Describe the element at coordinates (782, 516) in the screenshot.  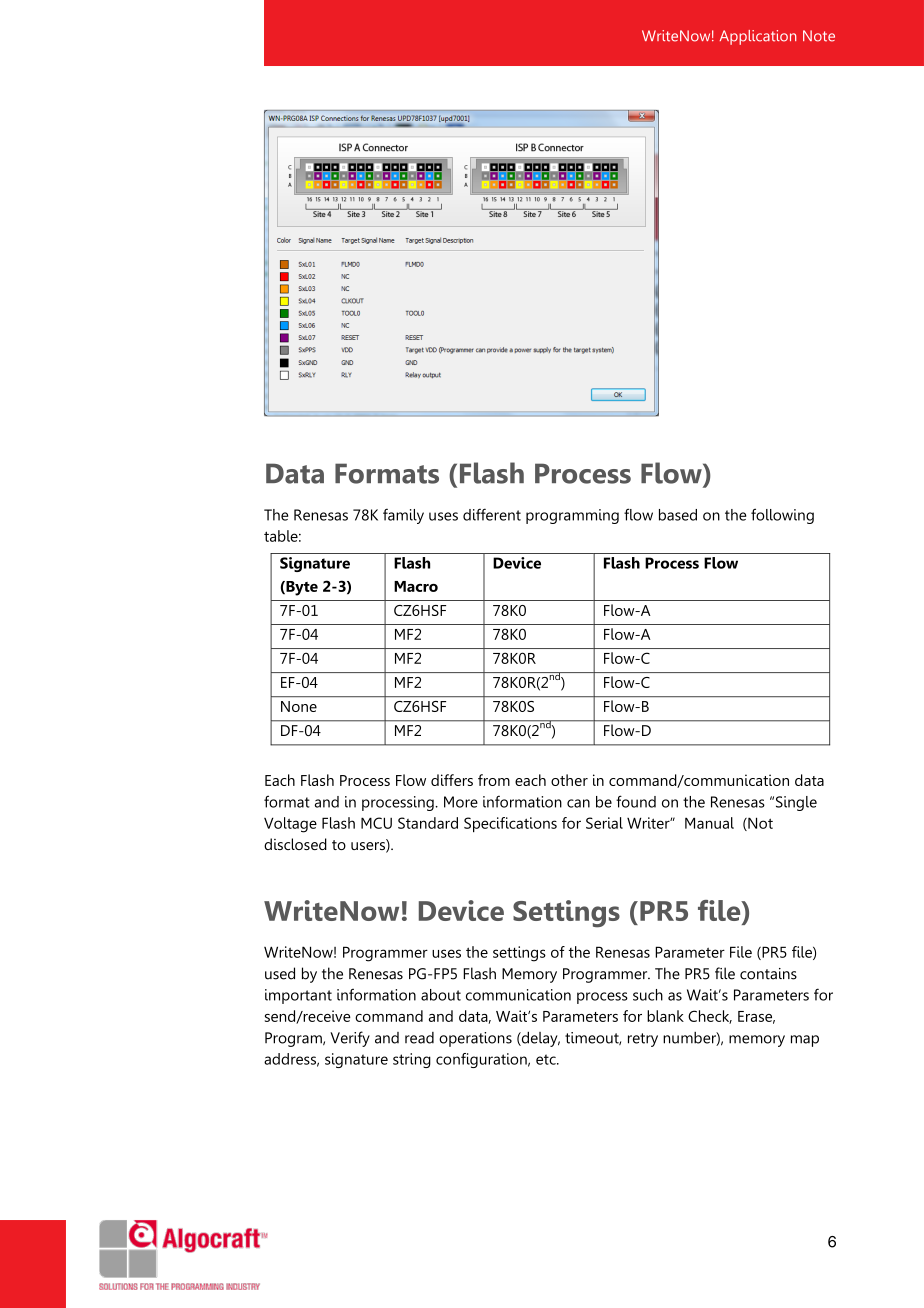
I see `following` at that location.
